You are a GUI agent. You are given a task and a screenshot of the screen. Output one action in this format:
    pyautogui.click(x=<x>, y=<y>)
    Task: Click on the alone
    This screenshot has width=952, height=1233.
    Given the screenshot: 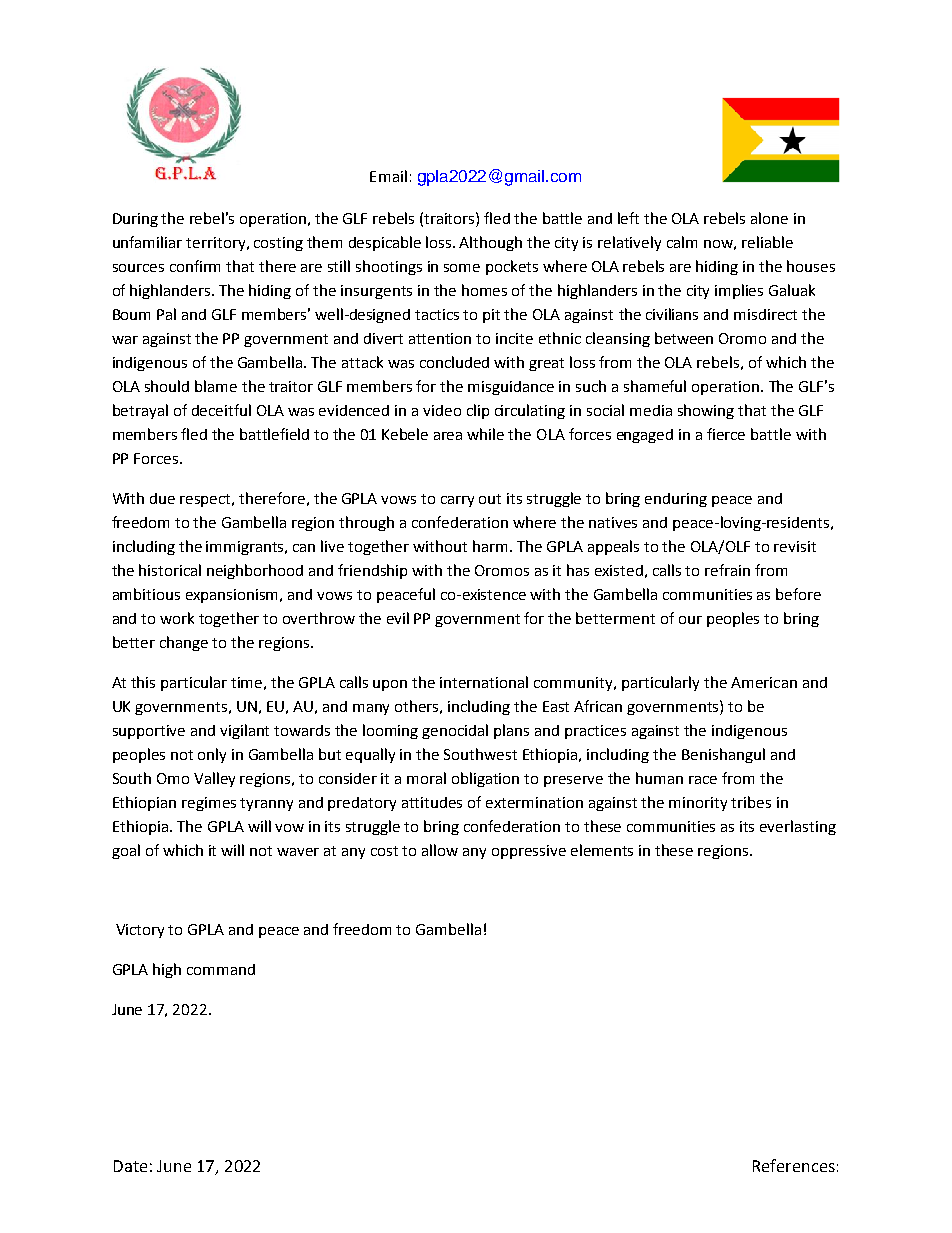 What is the action you would take?
    pyautogui.click(x=769, y=218)
